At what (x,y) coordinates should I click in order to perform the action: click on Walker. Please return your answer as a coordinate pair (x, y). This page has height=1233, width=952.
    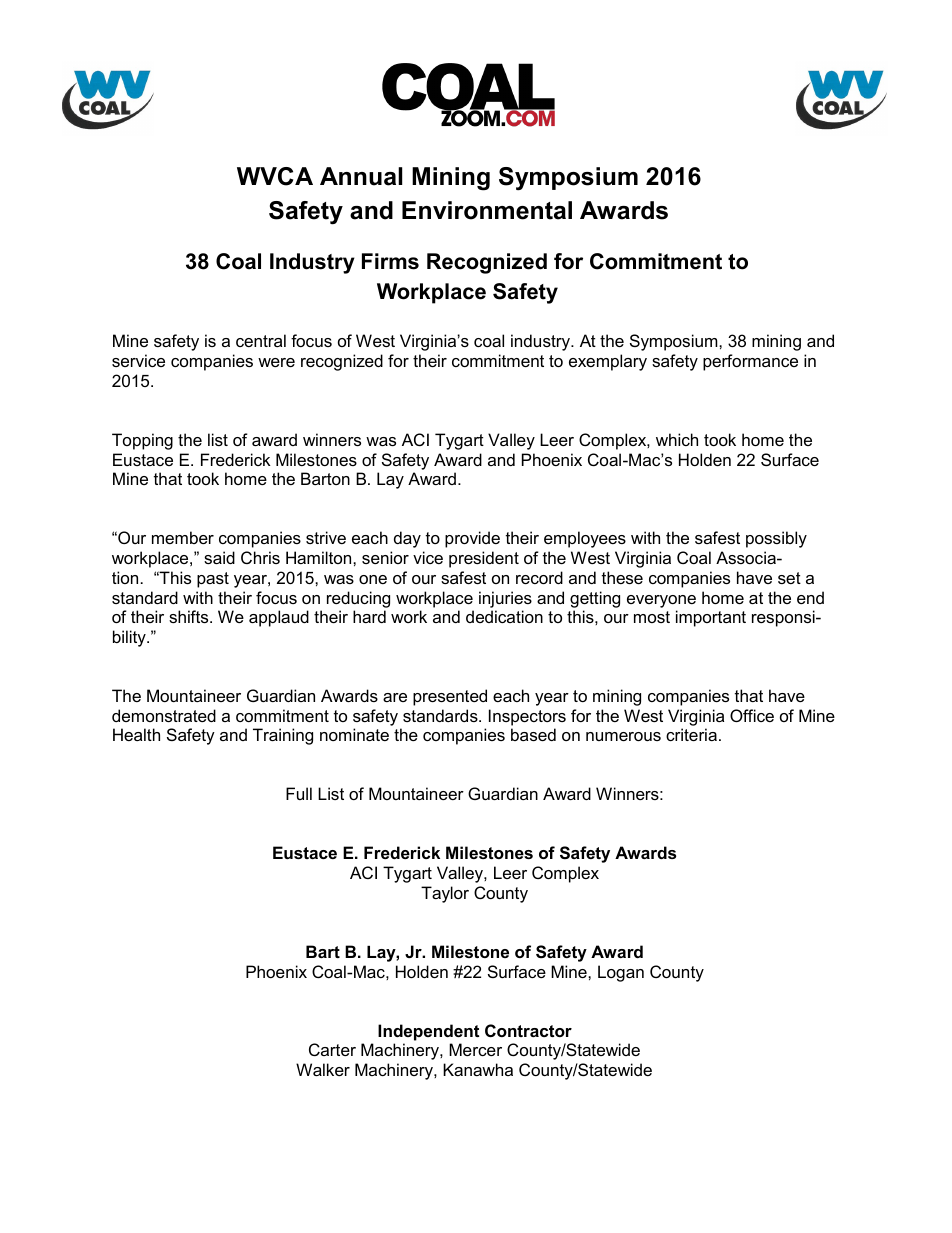
    Looking at the image, I should click on (323, 1069).
